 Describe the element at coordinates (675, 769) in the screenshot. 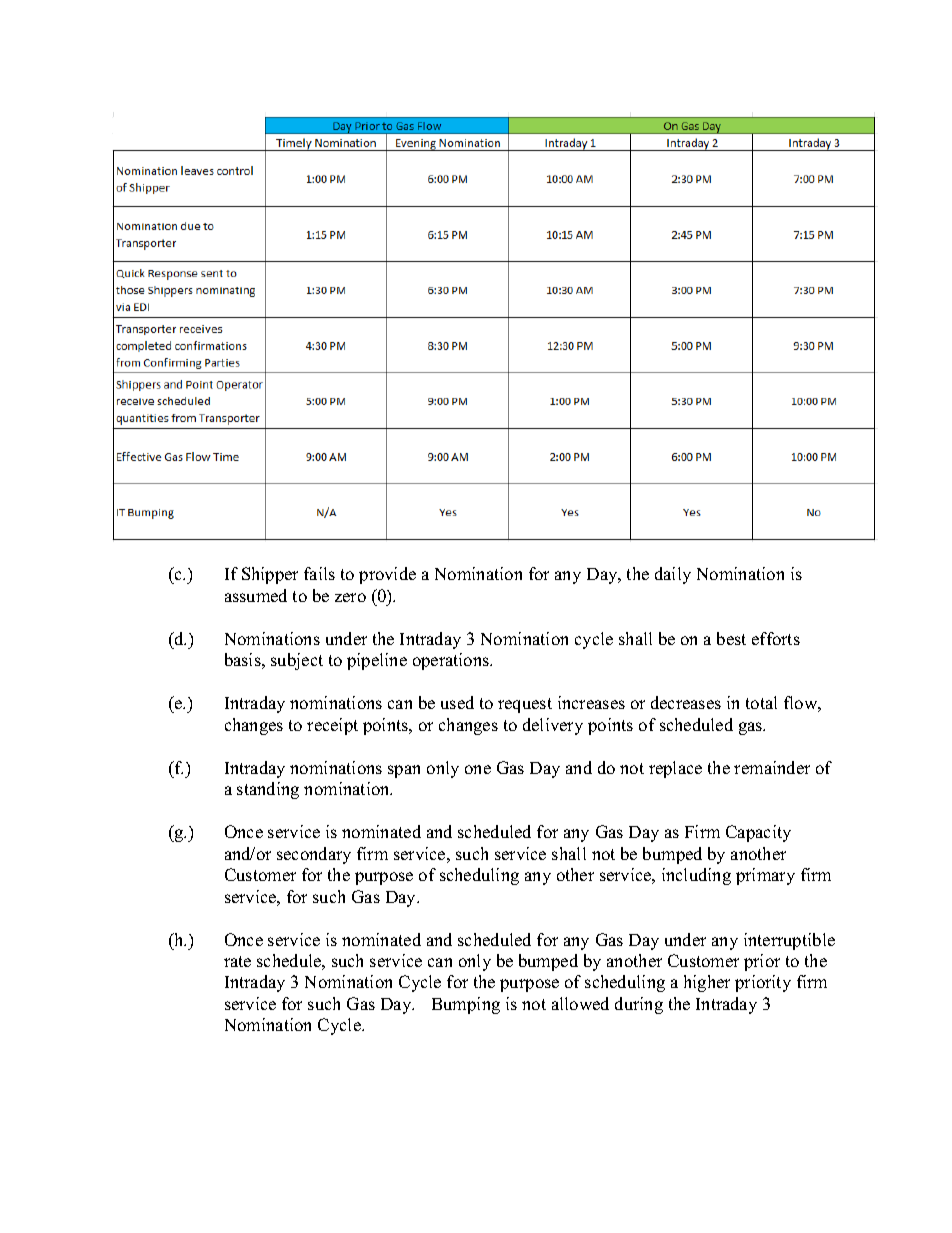

I see `replace` at that location.
